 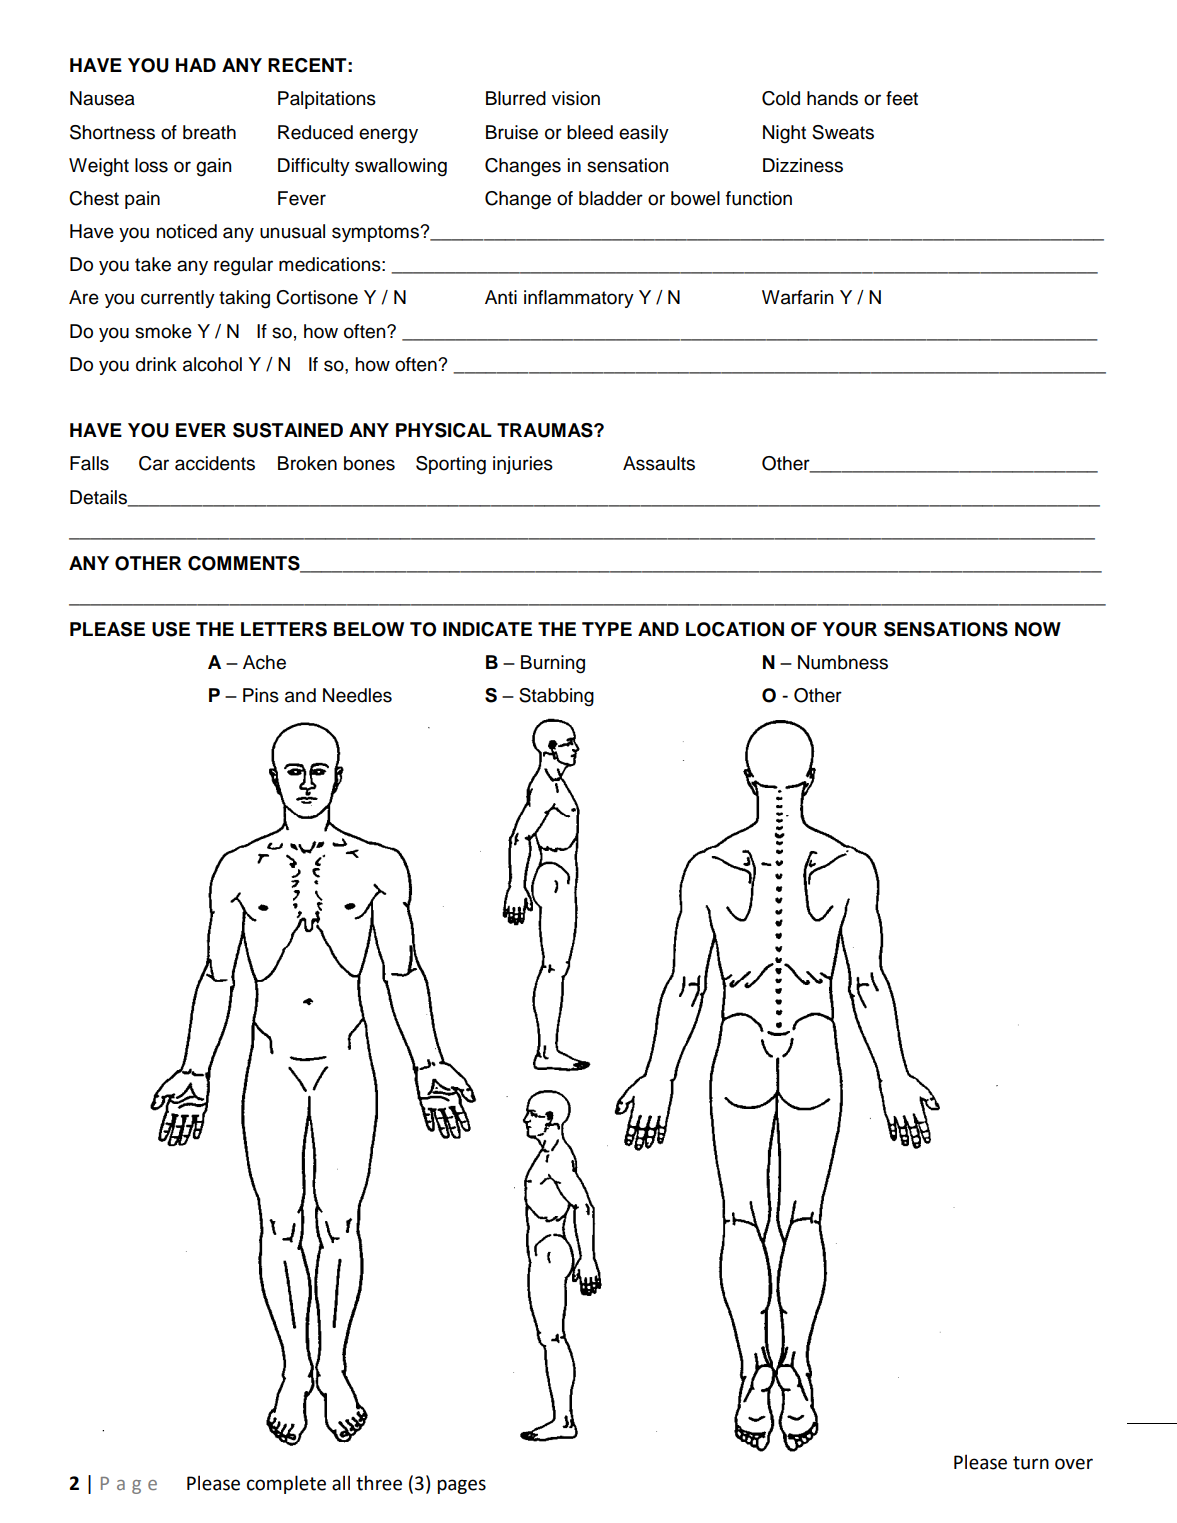 What do you see at coordinates (1031, 1463) in the image?
I see `turn` at bounding box center [1031, 1463].
